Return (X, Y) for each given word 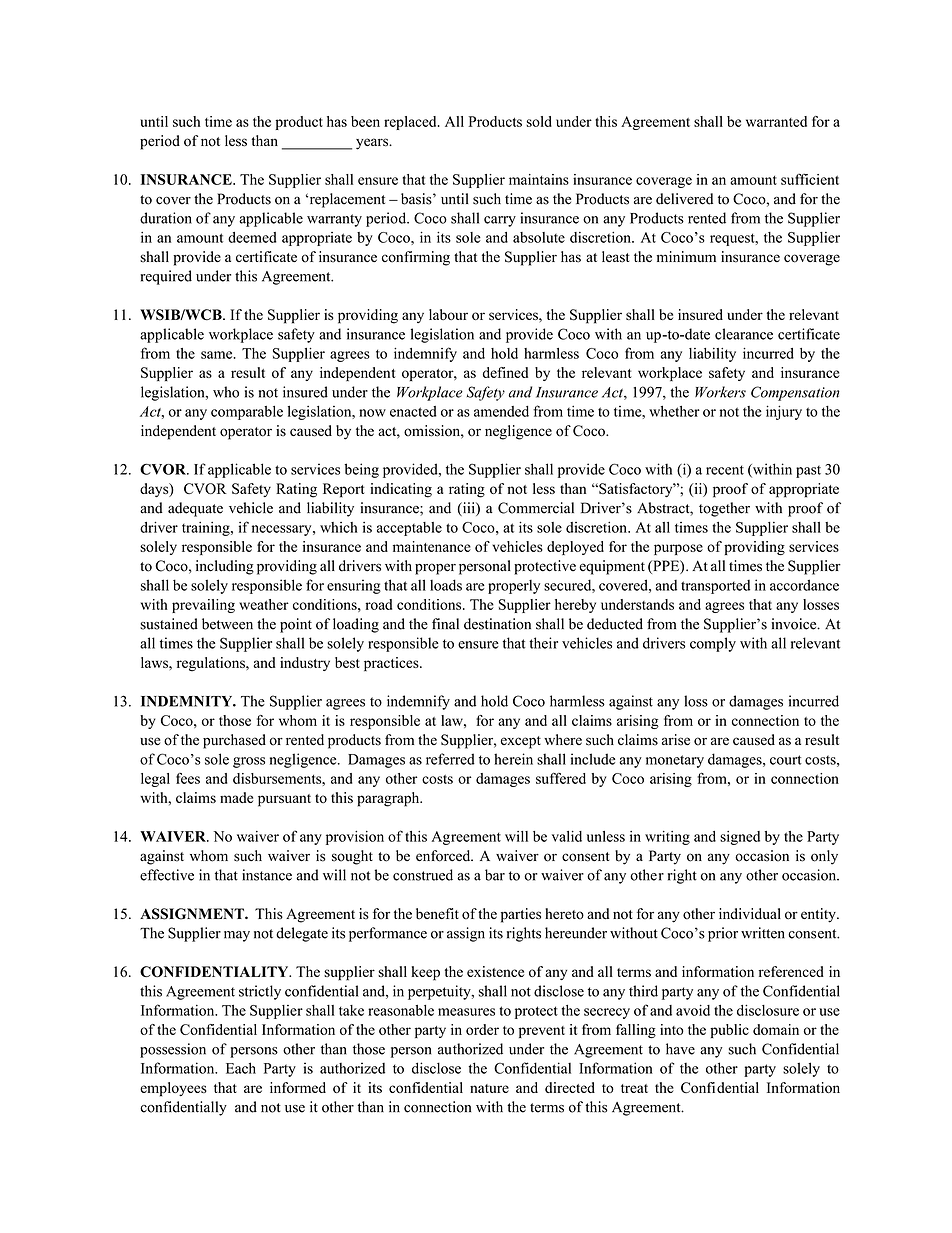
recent (725, 470)
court (786, 760)
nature (489, 1088)
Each (241, 1068)
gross (249, 762)
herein (513, 759)
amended (501, 411)
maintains (539, 179)
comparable (247, 413)
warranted (776, 121)
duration (166, 218)
